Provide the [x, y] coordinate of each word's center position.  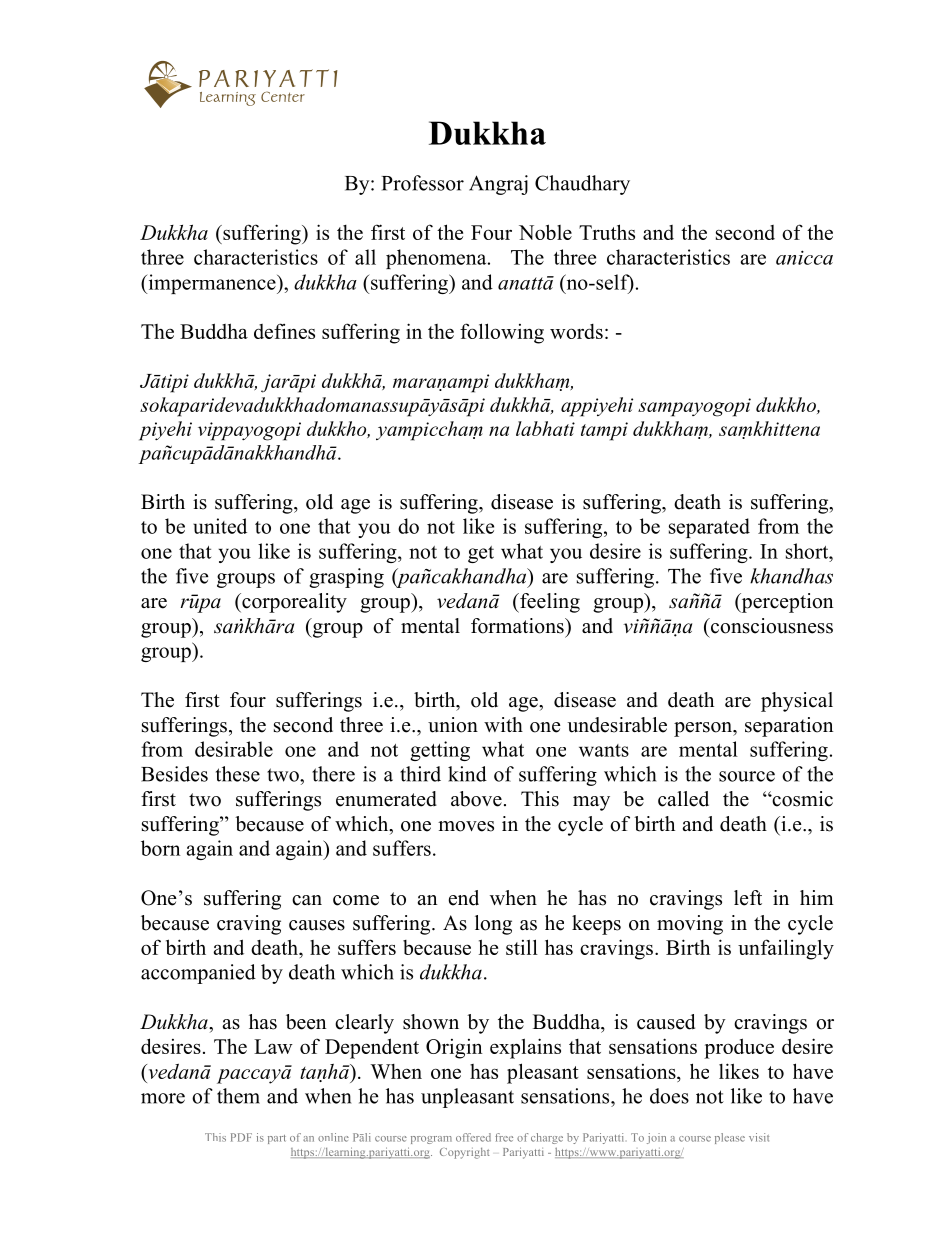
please [730, 1138]
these [238, 774]
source [747, 776]
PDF [241, 1137]
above [476, 799]
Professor [423, 183]
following [502, 333]
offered [473, 1137]
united [220, 526]
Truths [607, 232]
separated [709, 528]
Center [283, 96]
